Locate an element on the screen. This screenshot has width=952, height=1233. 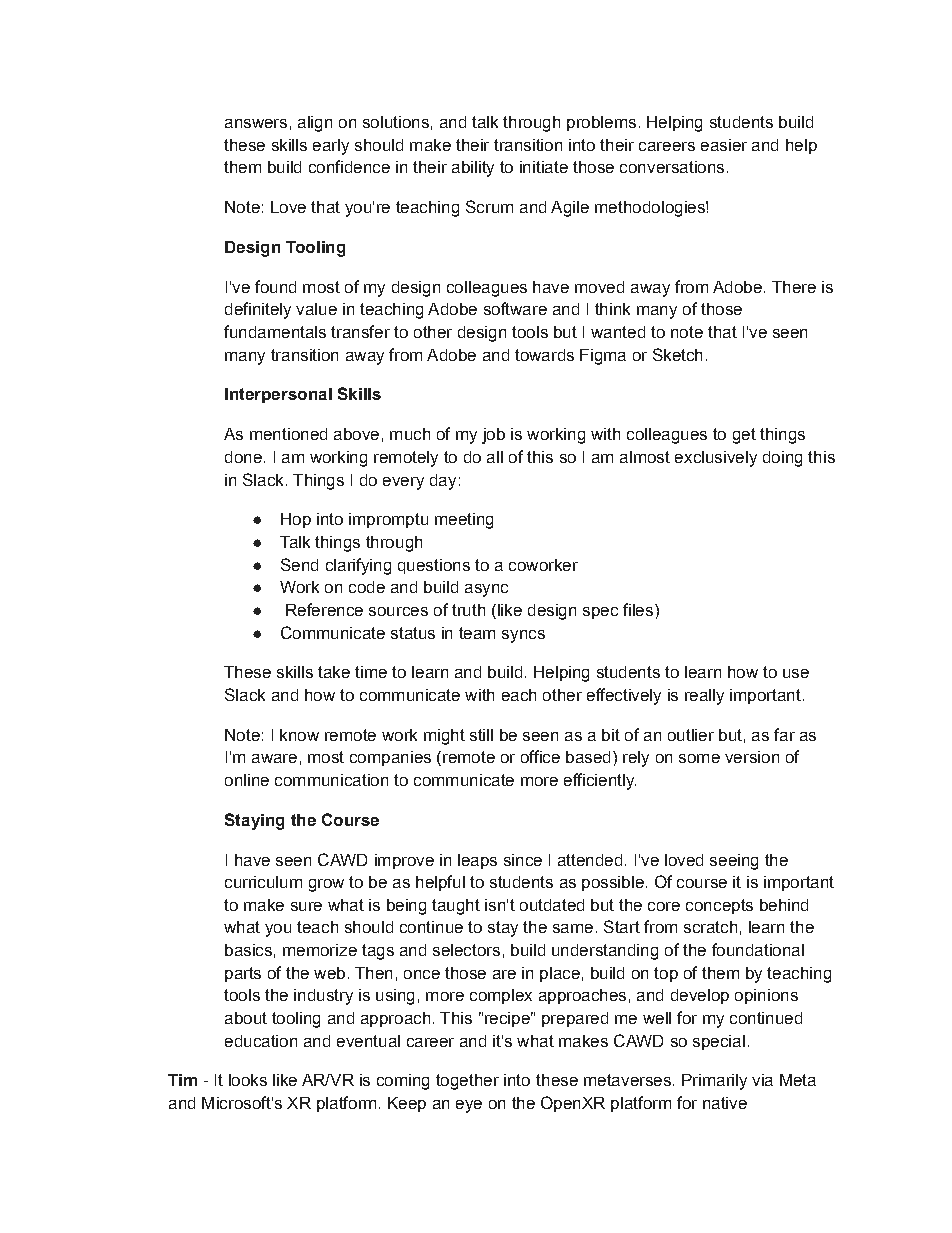
together is located at coordinates (467, 1082).
